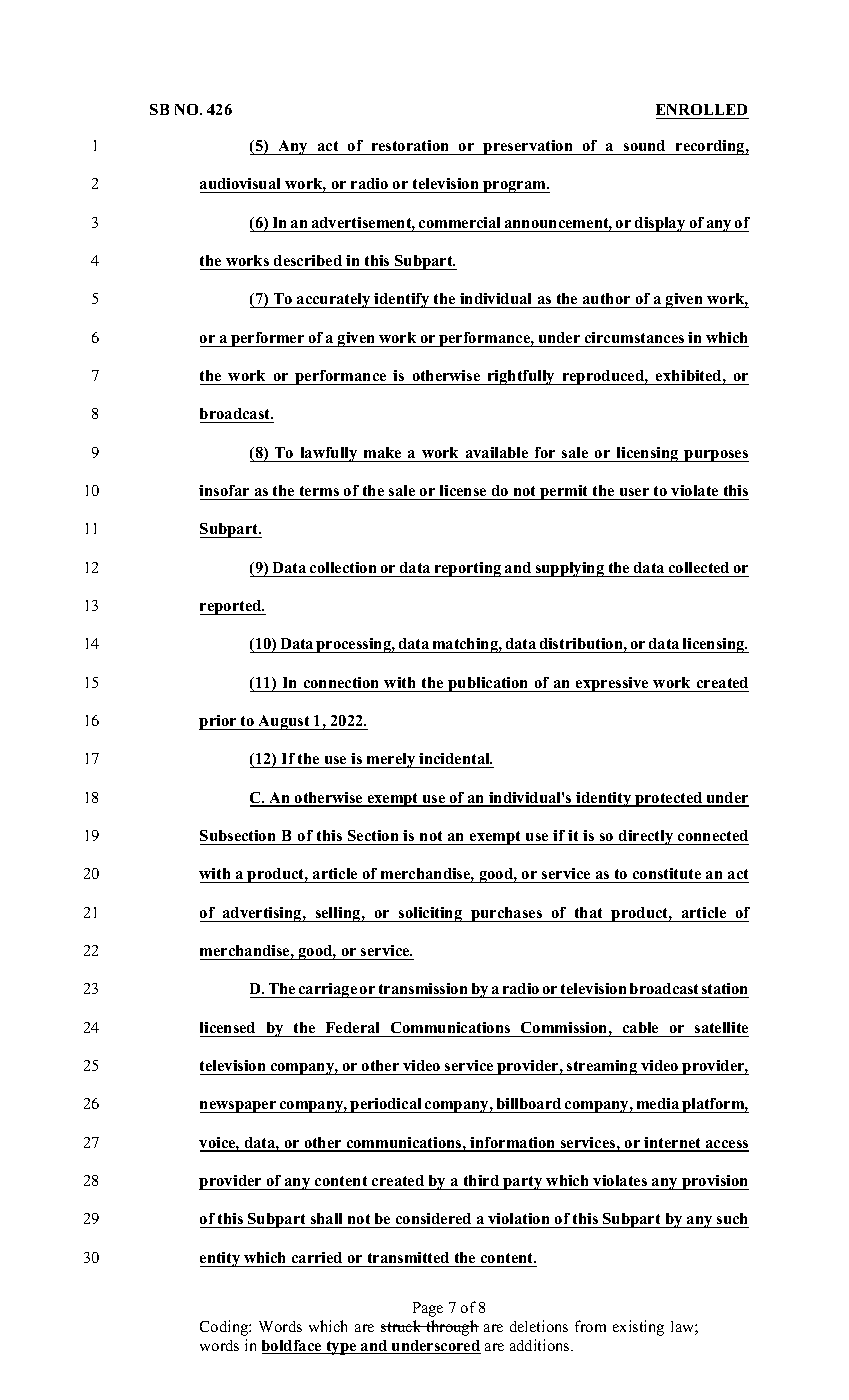 This page has height=1400, width=849. What do you see at coordinates (699, 567) in the page?
I see `collected` at bounding box center [699, 567].
